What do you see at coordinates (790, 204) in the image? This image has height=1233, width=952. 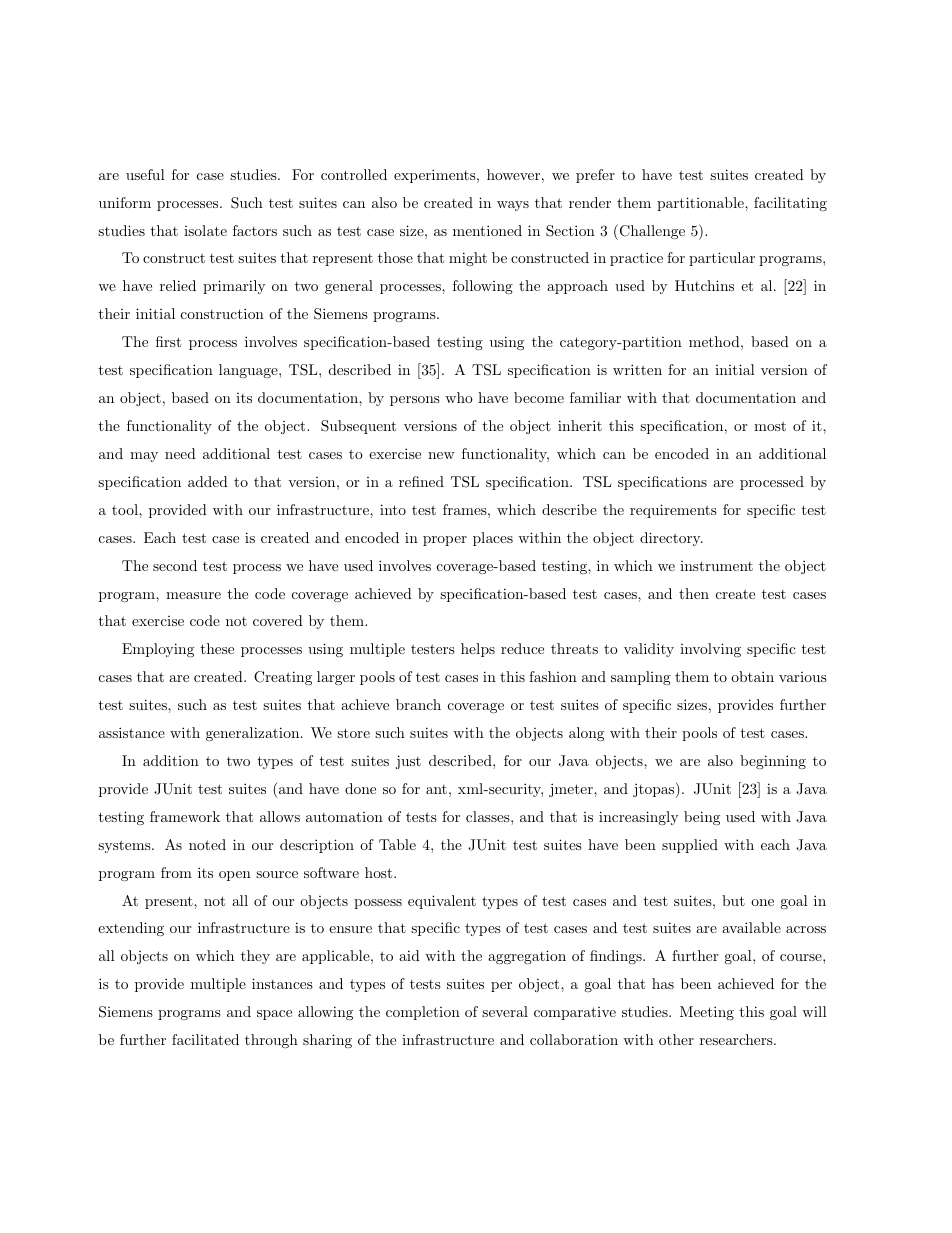 I see `facilitating` at bounding box center [790, 204].
